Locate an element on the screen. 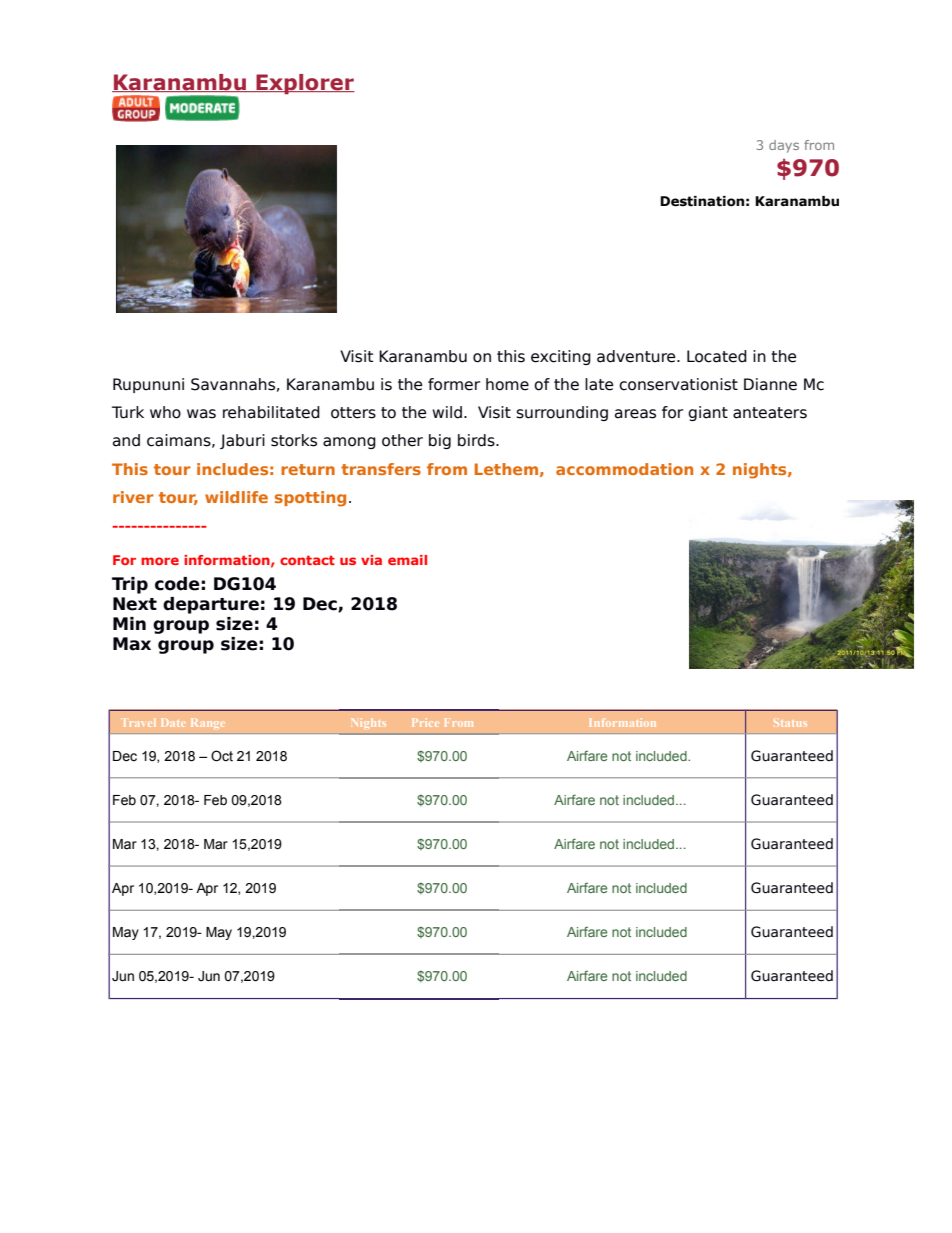 Image resolution: width=952 pixels, height=1233 pixels. Range is located at coordinates (208, 723).
